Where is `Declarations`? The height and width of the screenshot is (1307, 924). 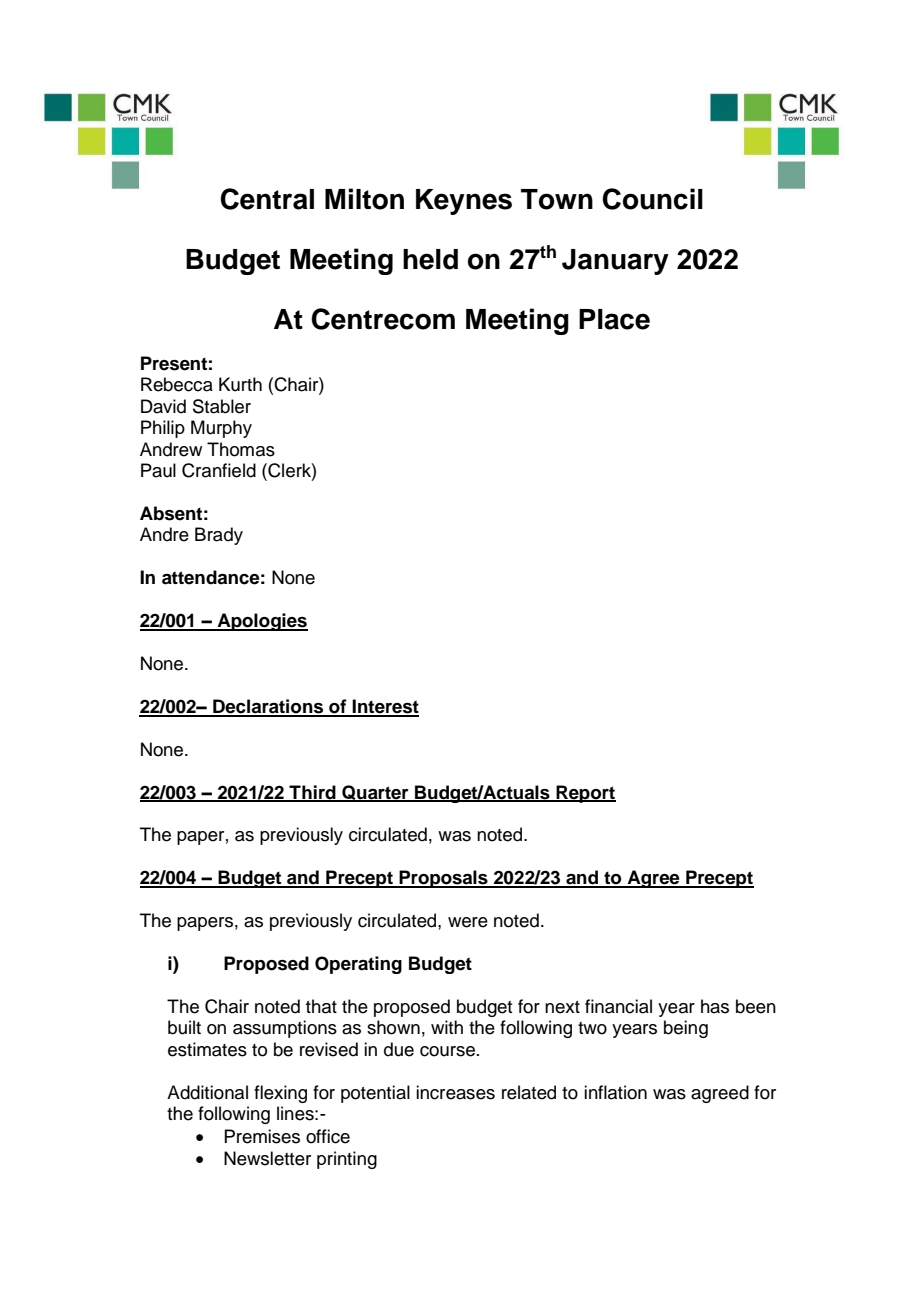 Declarations is located at coordinates (268, 707).
